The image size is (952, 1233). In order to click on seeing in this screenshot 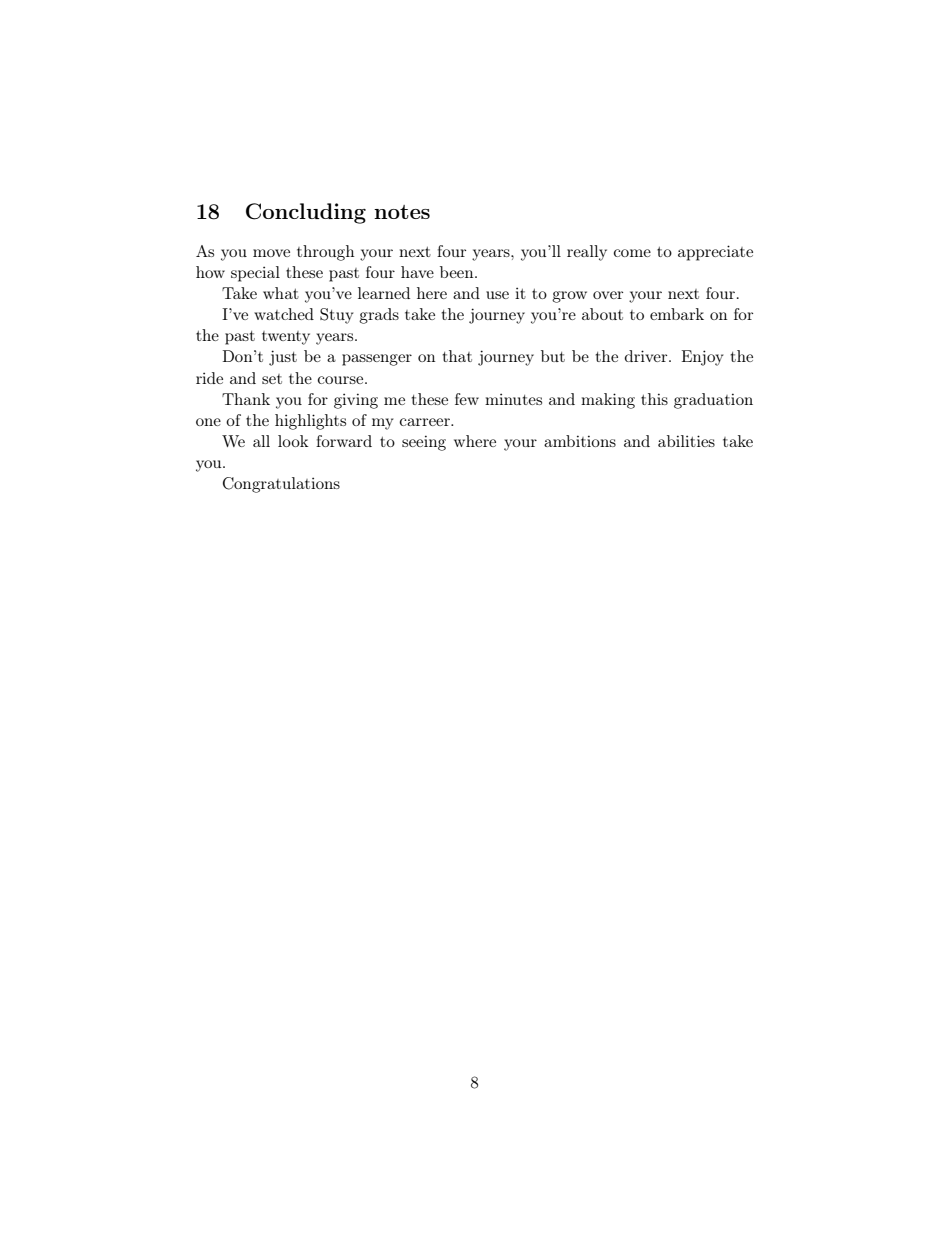, I will do `click(424, 443)`.
